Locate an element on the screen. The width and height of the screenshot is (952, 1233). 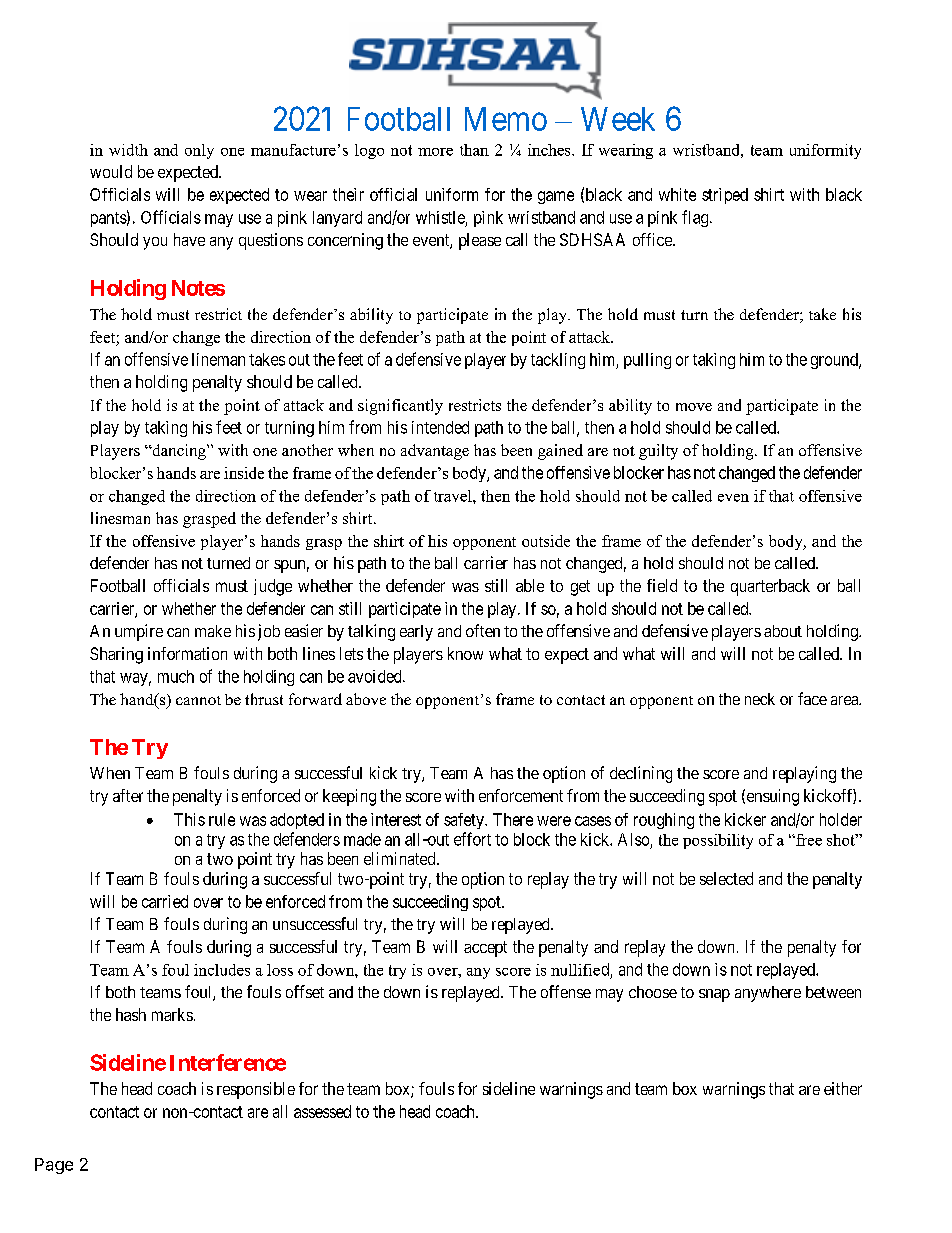
width is located at coordinates (128, 150).
